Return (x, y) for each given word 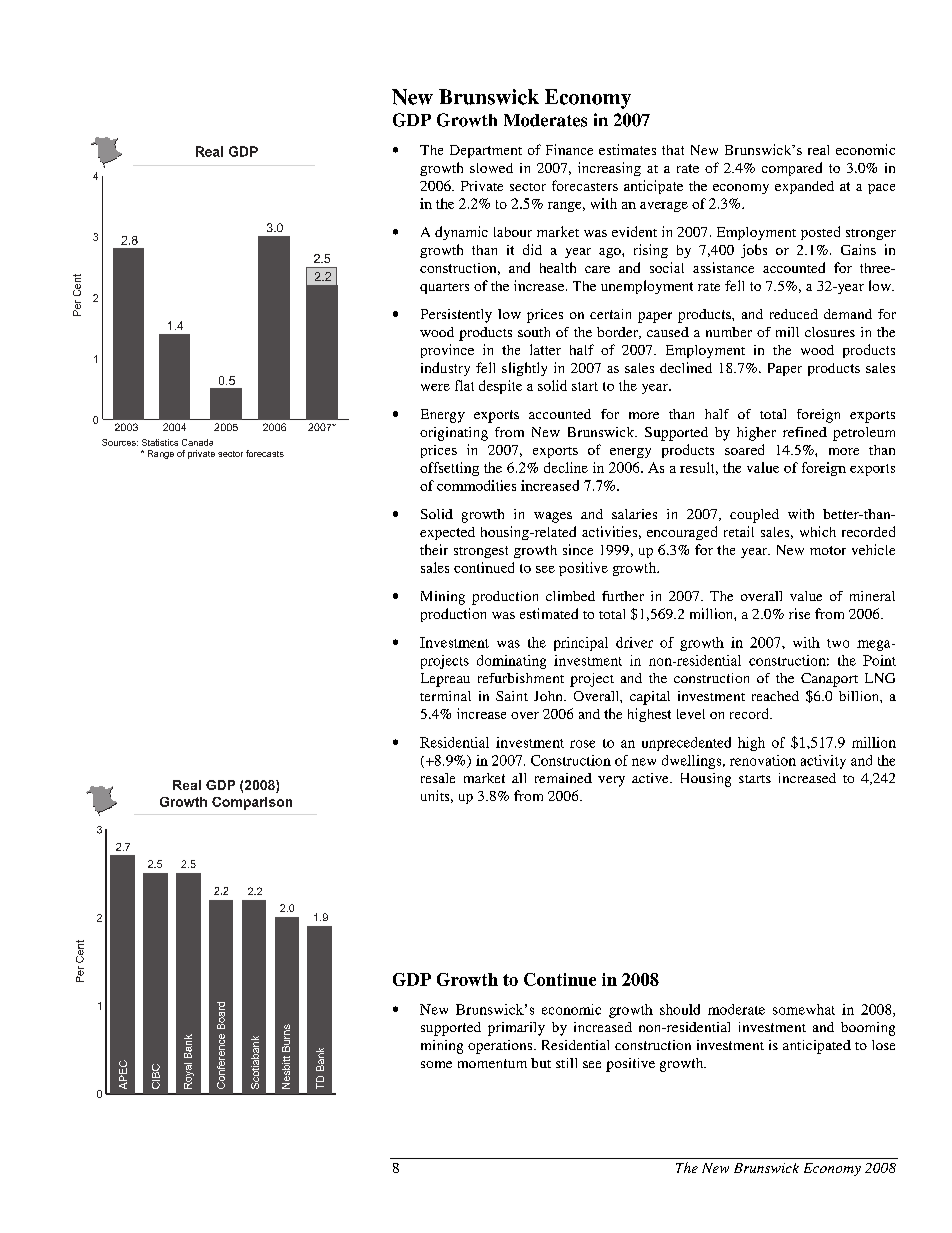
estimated (549, 613)
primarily (516, 1029)
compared (792, 169)
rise (799, 613)
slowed (491, 168)
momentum (492, 1063)
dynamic (461, 233)
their (434, 549)
